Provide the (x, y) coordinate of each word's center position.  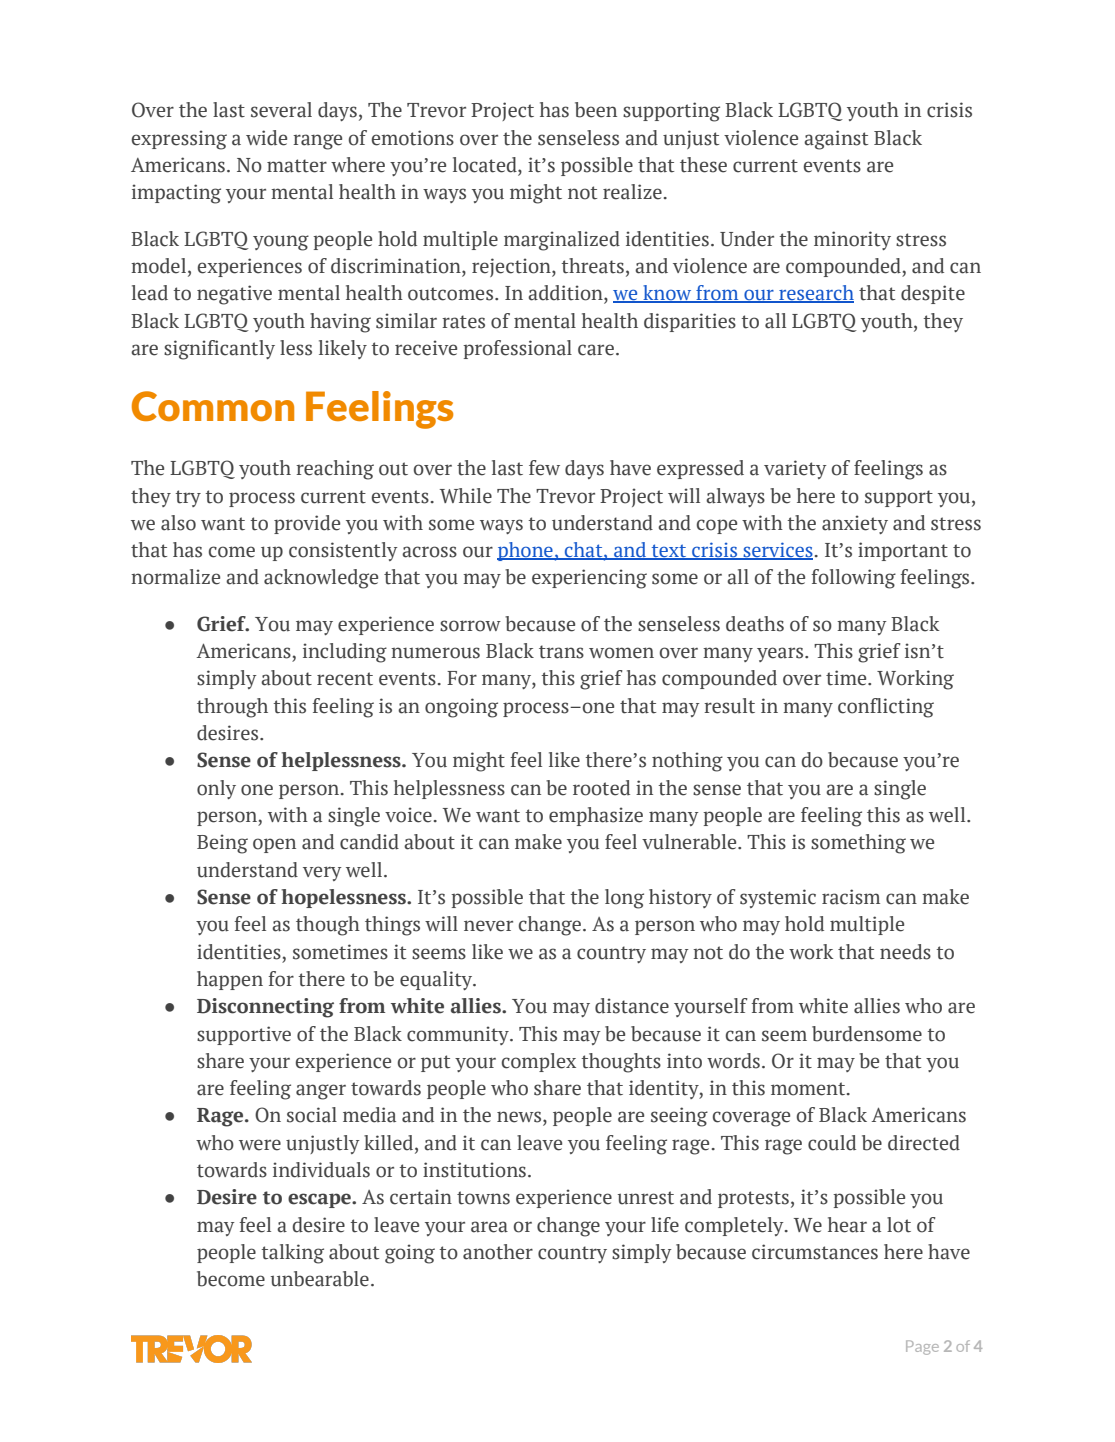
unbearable (320, 1279)
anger (321, 1092)
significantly (219, 350)
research (815, 294)
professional (517, 349)
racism (851, 897)
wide (266, 138)
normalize (175, 577)
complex (539, 1062)
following (853, 579)
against (836, 140)
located (486, 166)
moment (809, 1089)
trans (561, 652)
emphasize (596, 816)
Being (222, 844)
